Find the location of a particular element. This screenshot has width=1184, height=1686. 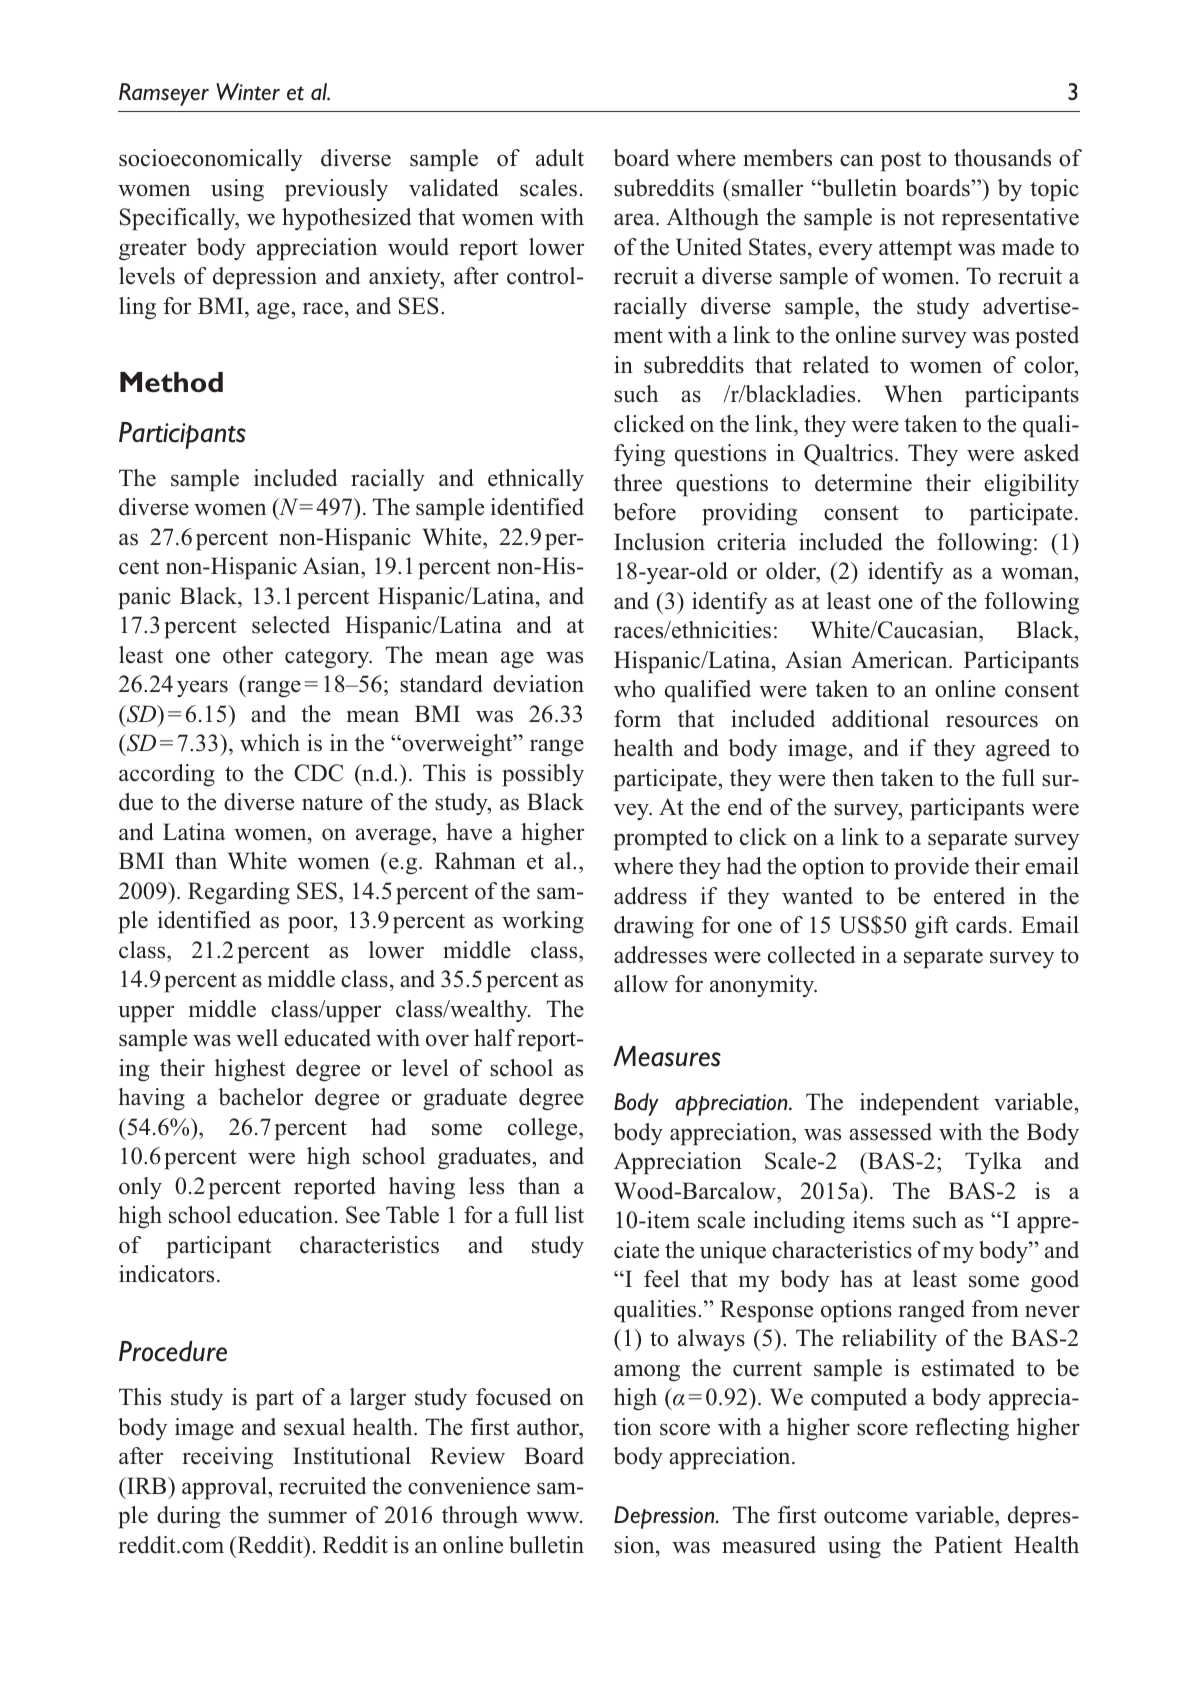

Winter is located at coordinates (248, 92).
